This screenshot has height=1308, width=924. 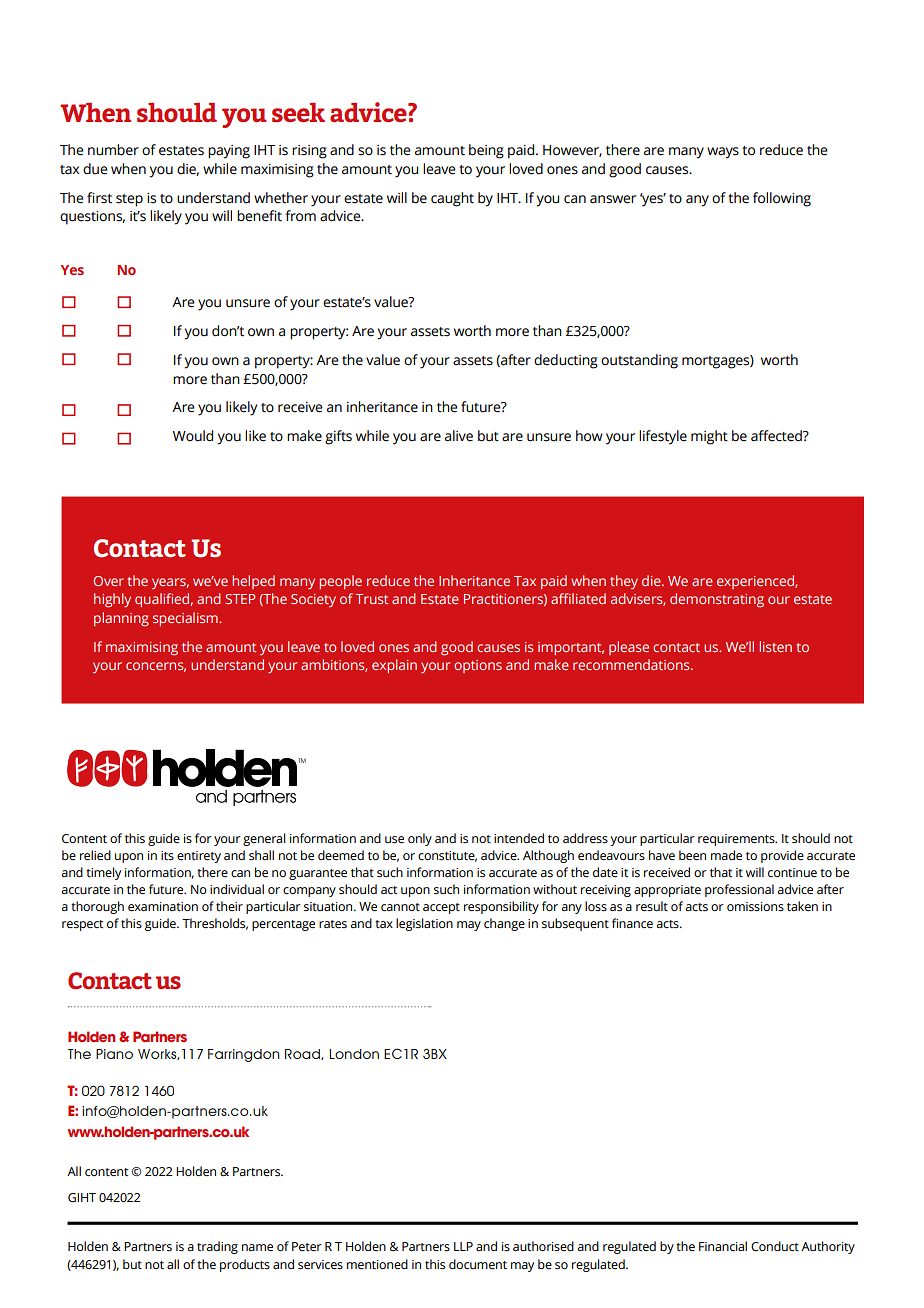 I want to click on ways, so click(x=723, y=153).
